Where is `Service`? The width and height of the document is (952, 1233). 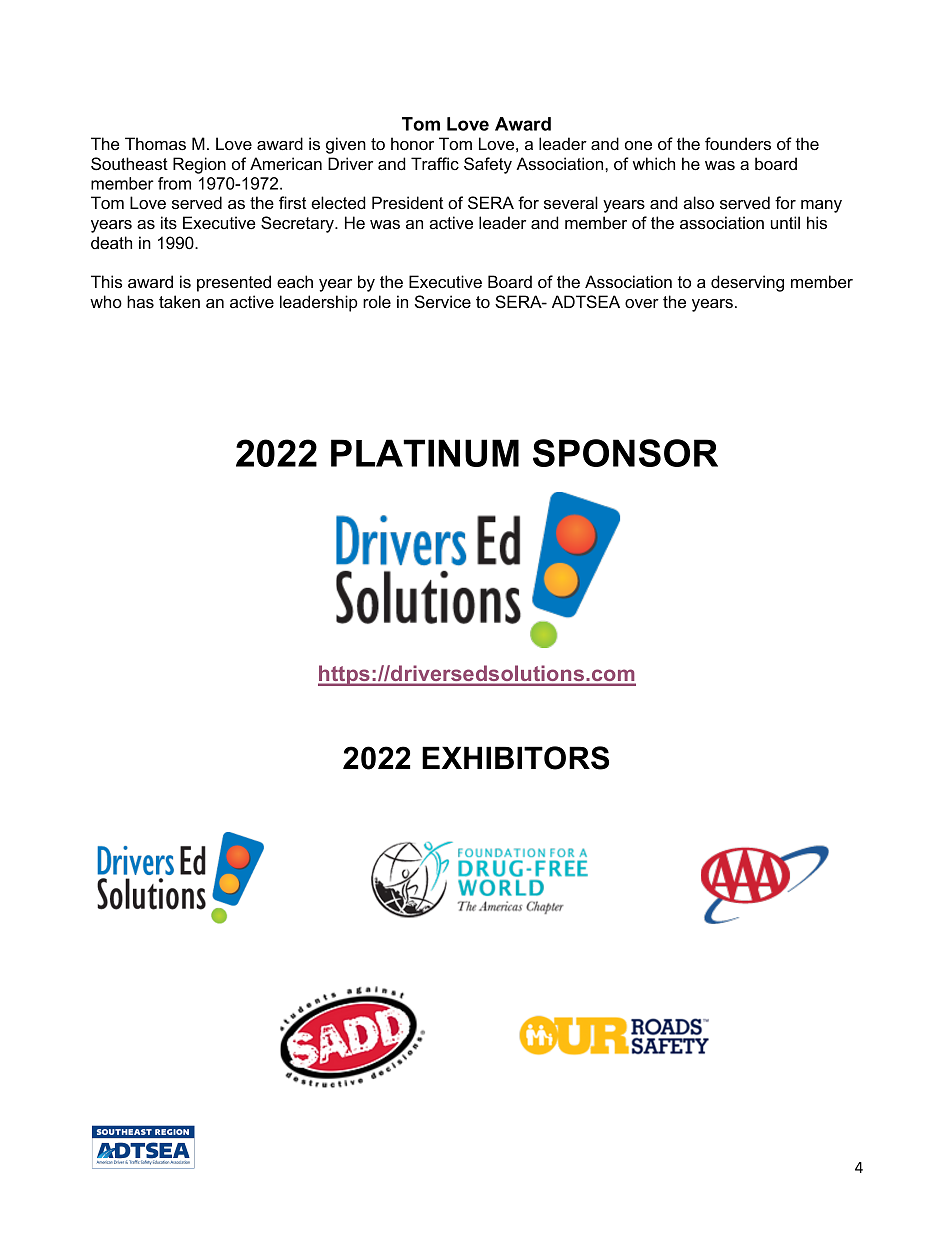 Service is located at coordinates (443, 301).
